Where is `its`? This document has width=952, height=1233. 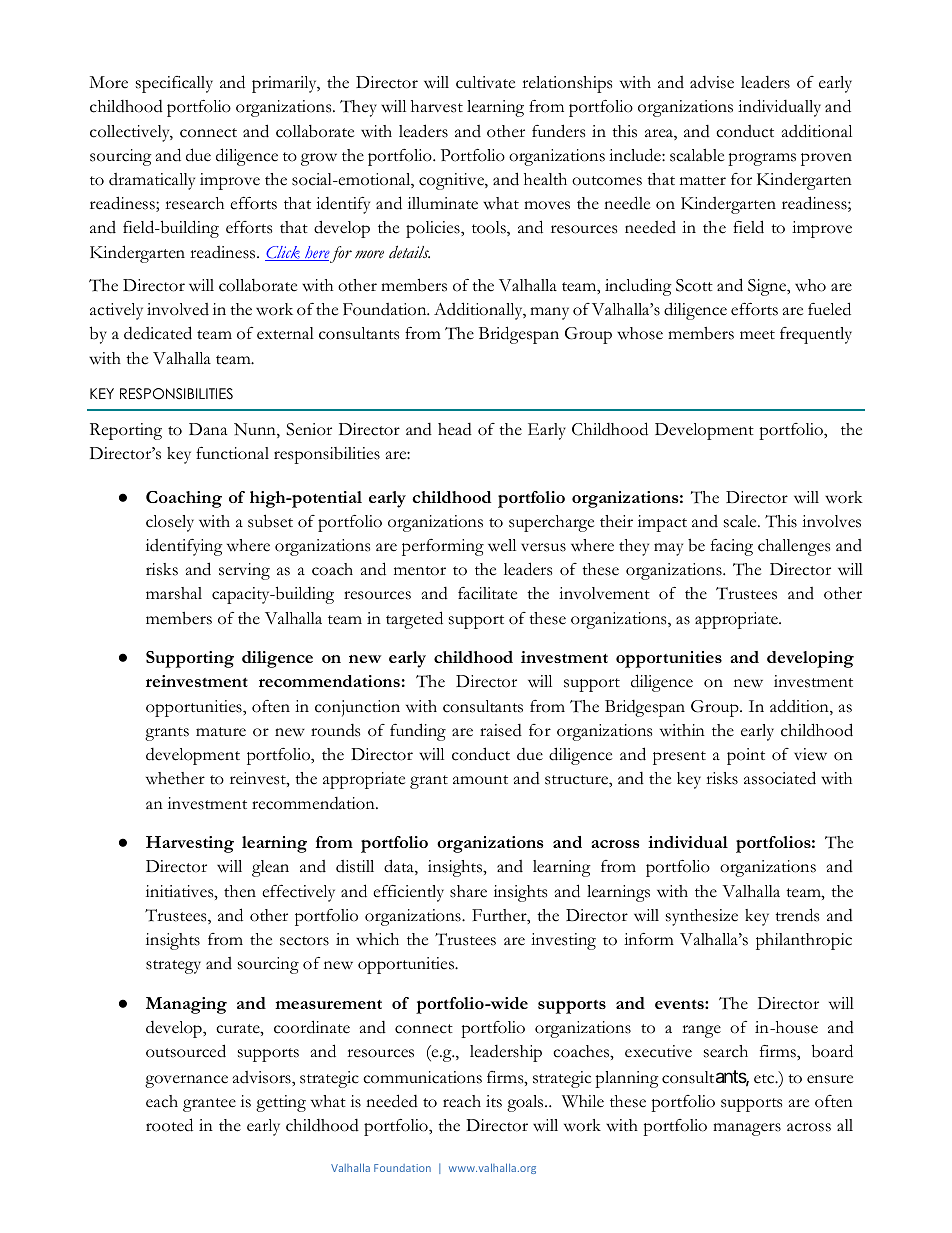 its is located at coordinates (494, 1101).
